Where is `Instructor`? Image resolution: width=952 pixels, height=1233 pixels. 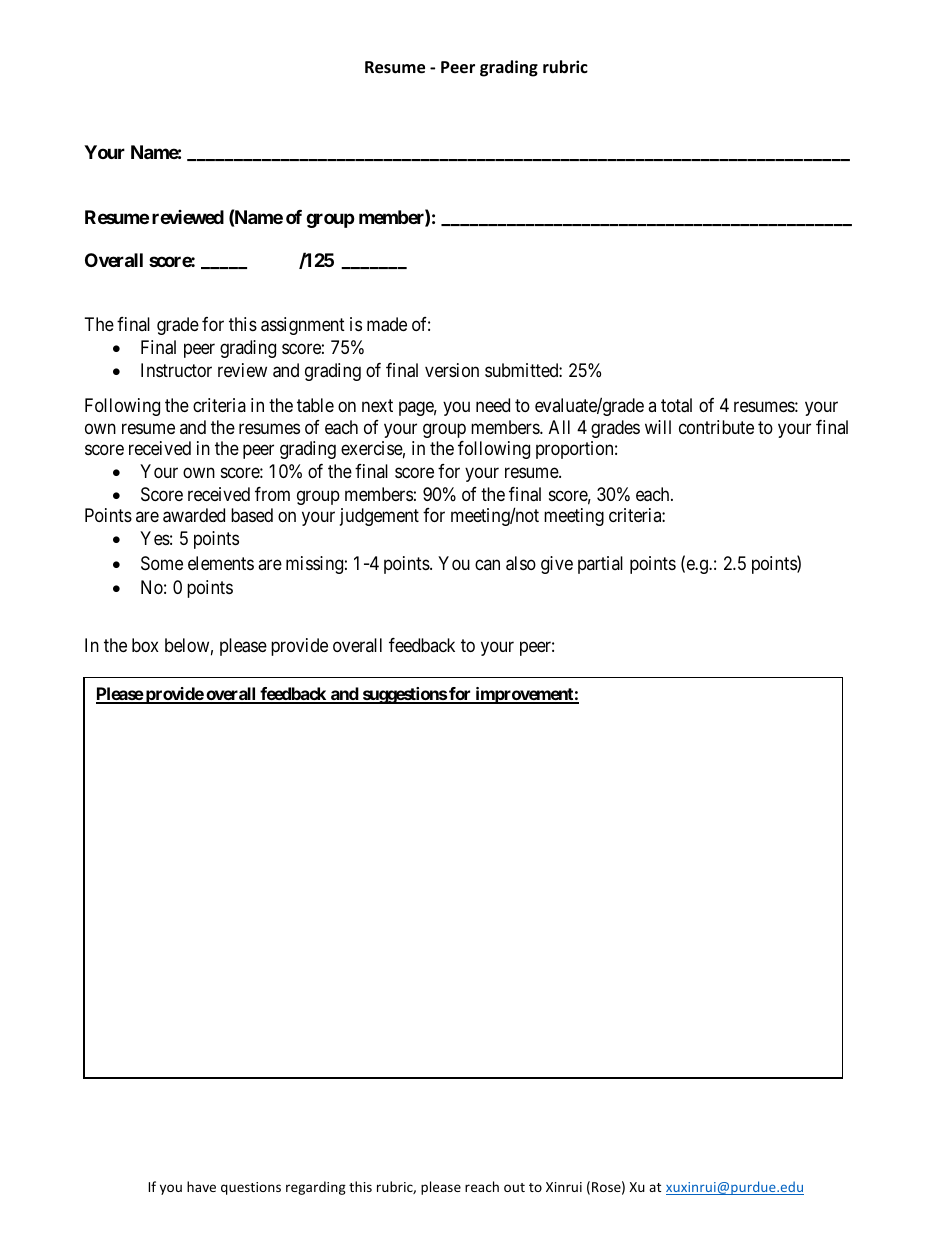 Instructor is located at coordinates (176, 370).
